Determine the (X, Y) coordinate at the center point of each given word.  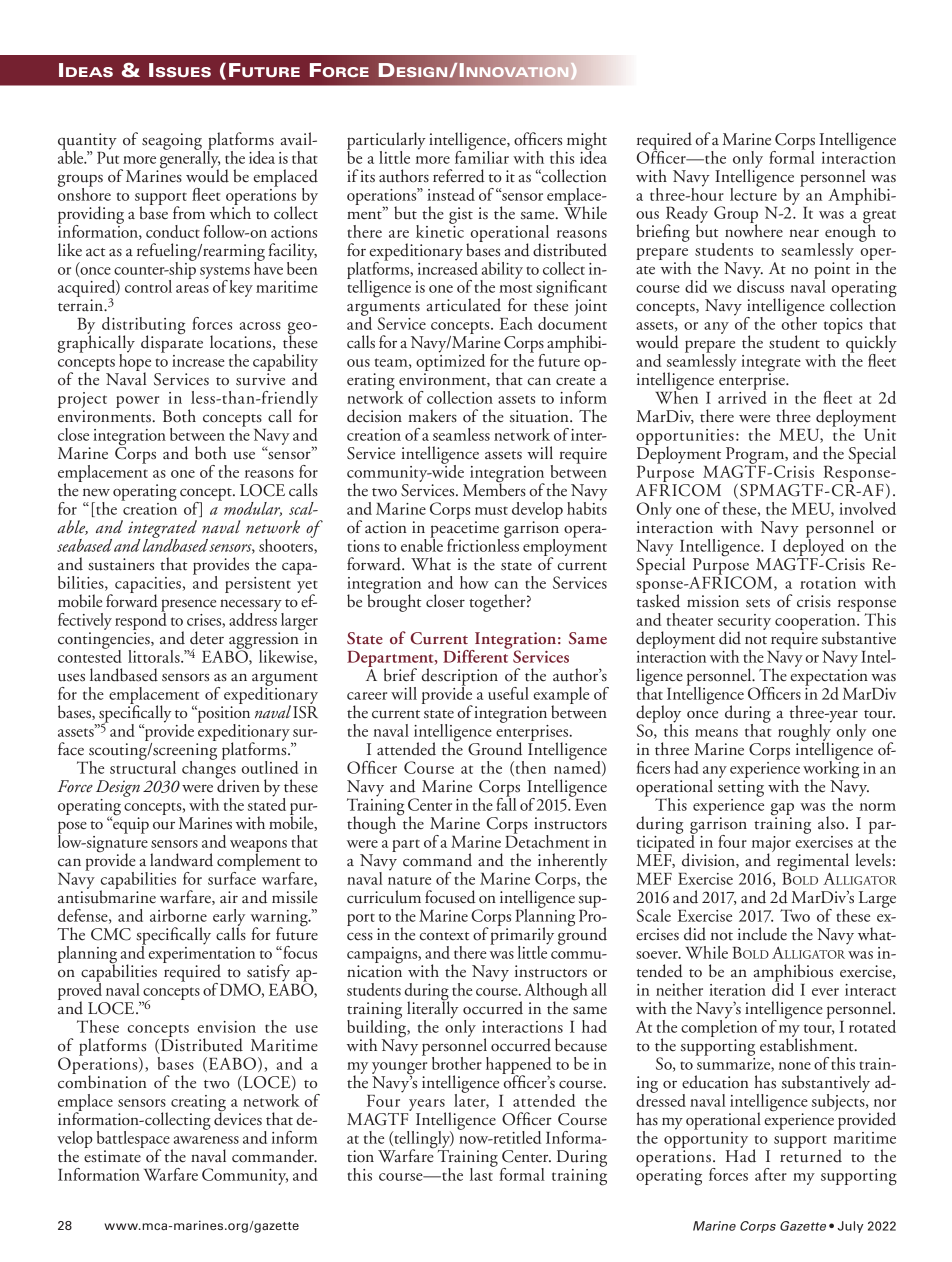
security (744, 623)
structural (143, 766)
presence (188, 606)
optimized (450, 363)
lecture (753, 193)
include (762, 934)
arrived (742, 396)
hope (134, 363)
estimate (112, 1156)
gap (782, 810)
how (474, 582)
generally (190, 159)
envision (227, 1027)
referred (459, 176)
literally (432, 1010)
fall (506, 803)
